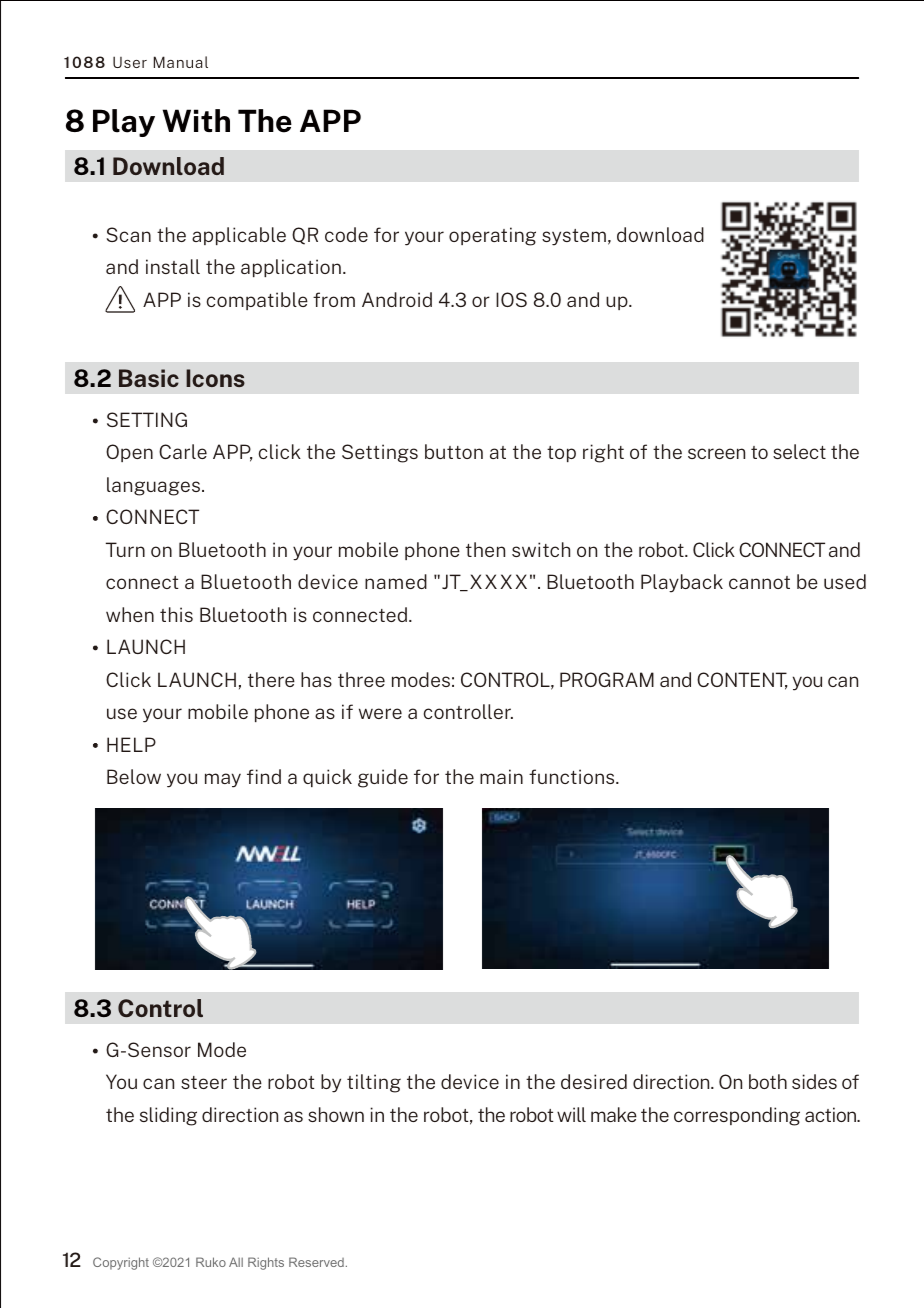 The width and height of the screenshot is (924, 1308). I want to click on Reserved, so click(316, 1262).
